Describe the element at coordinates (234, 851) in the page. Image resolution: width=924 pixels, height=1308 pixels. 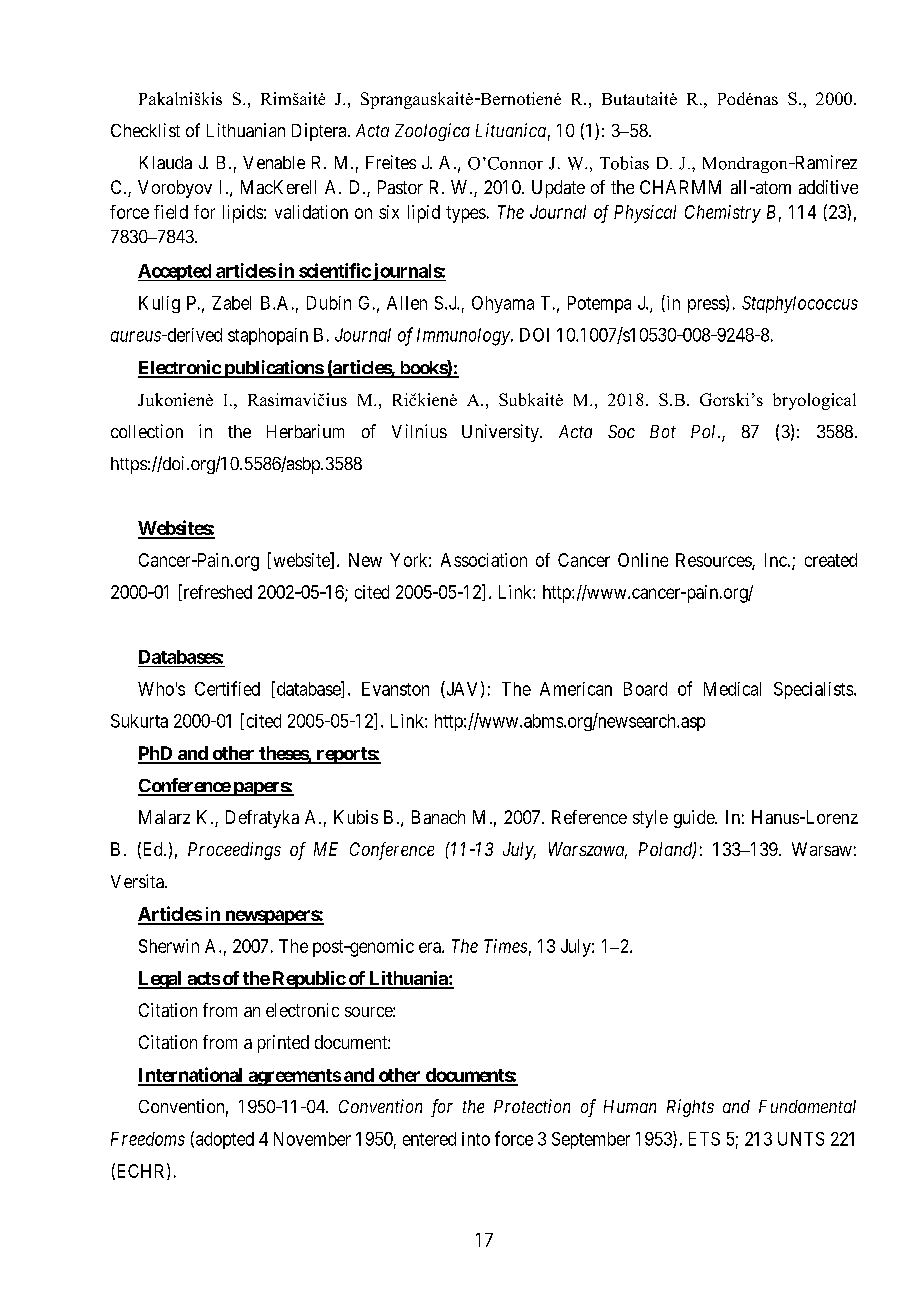
I see `Proceedings` at that location.
